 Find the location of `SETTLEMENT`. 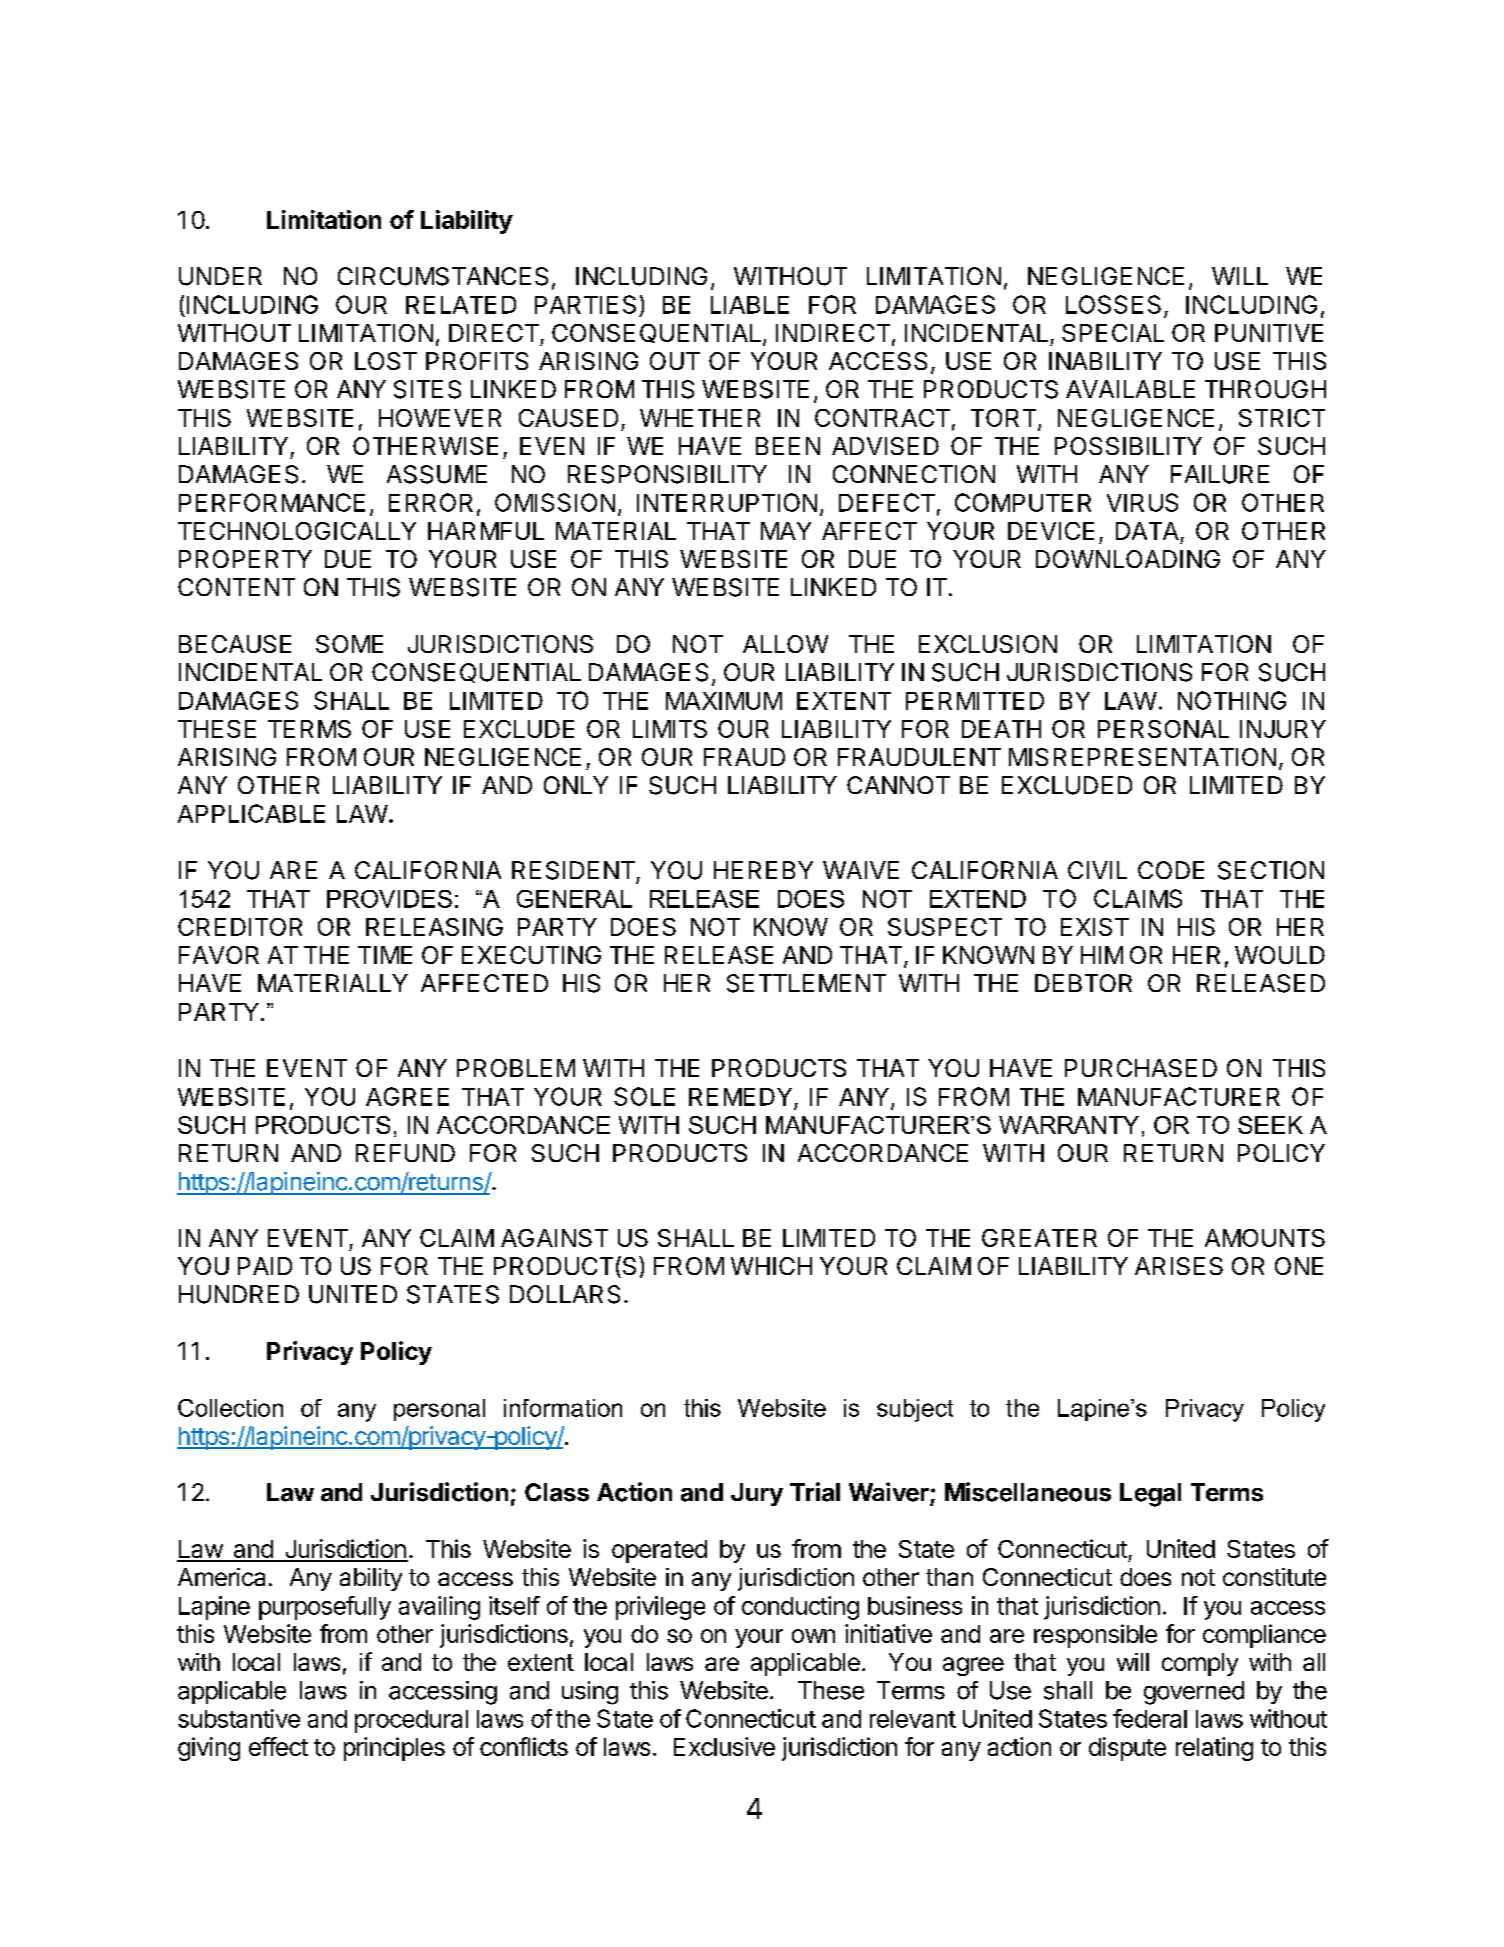

SETTLEMENT is located at coordinates (806, 983).
